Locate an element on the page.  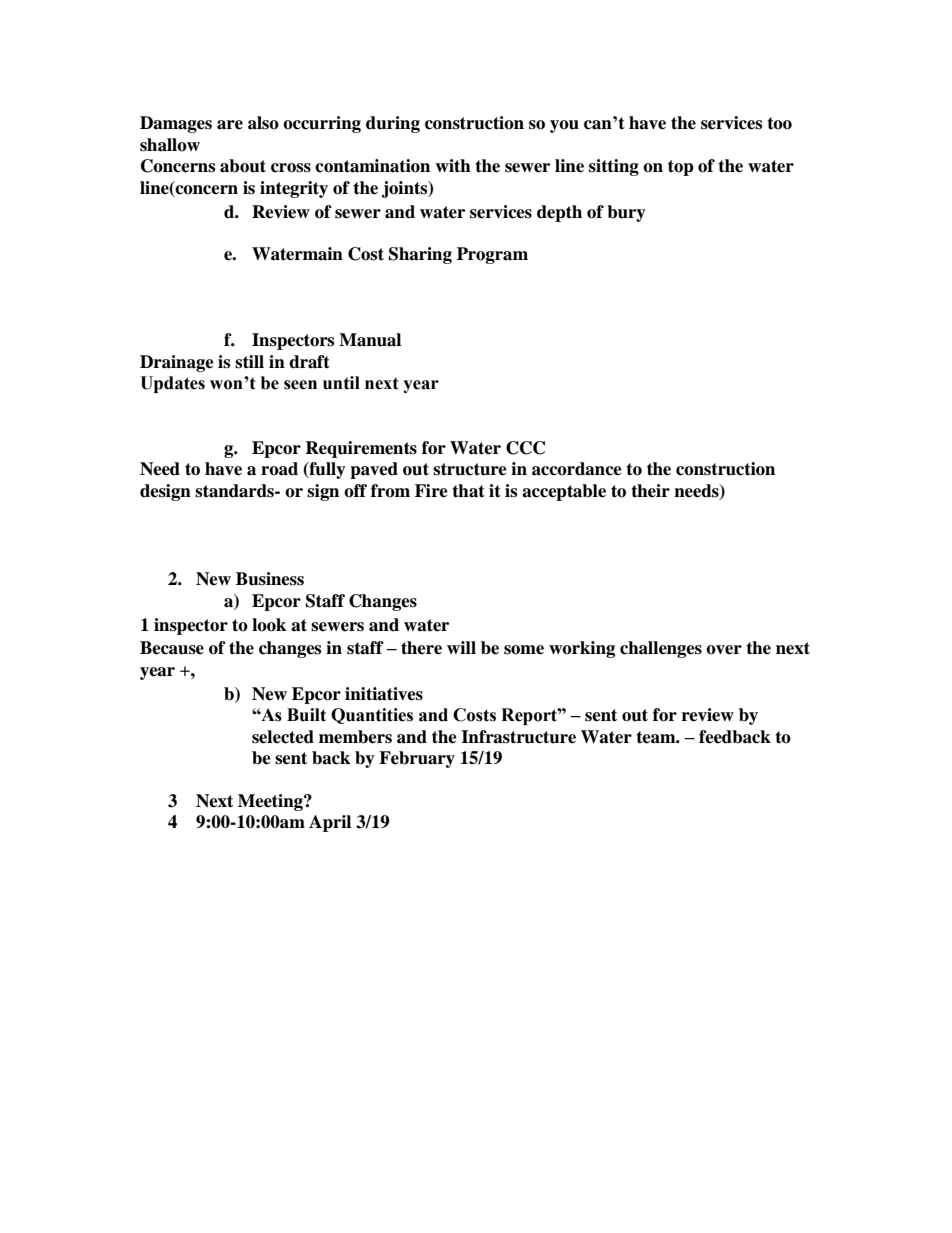
challenges is located at coordinates (661, 649).
